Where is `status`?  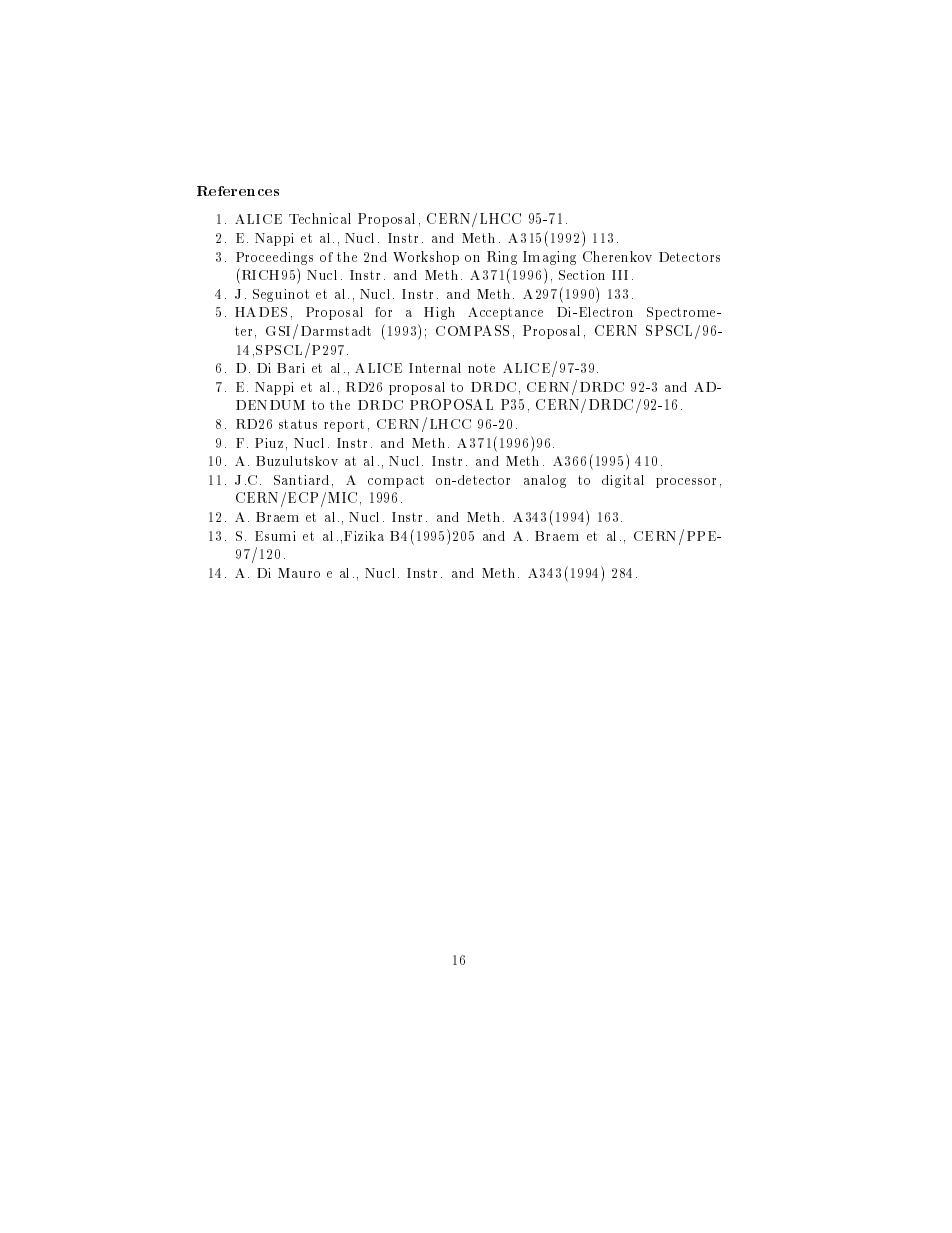
status is located at coordinates (298, 424).
